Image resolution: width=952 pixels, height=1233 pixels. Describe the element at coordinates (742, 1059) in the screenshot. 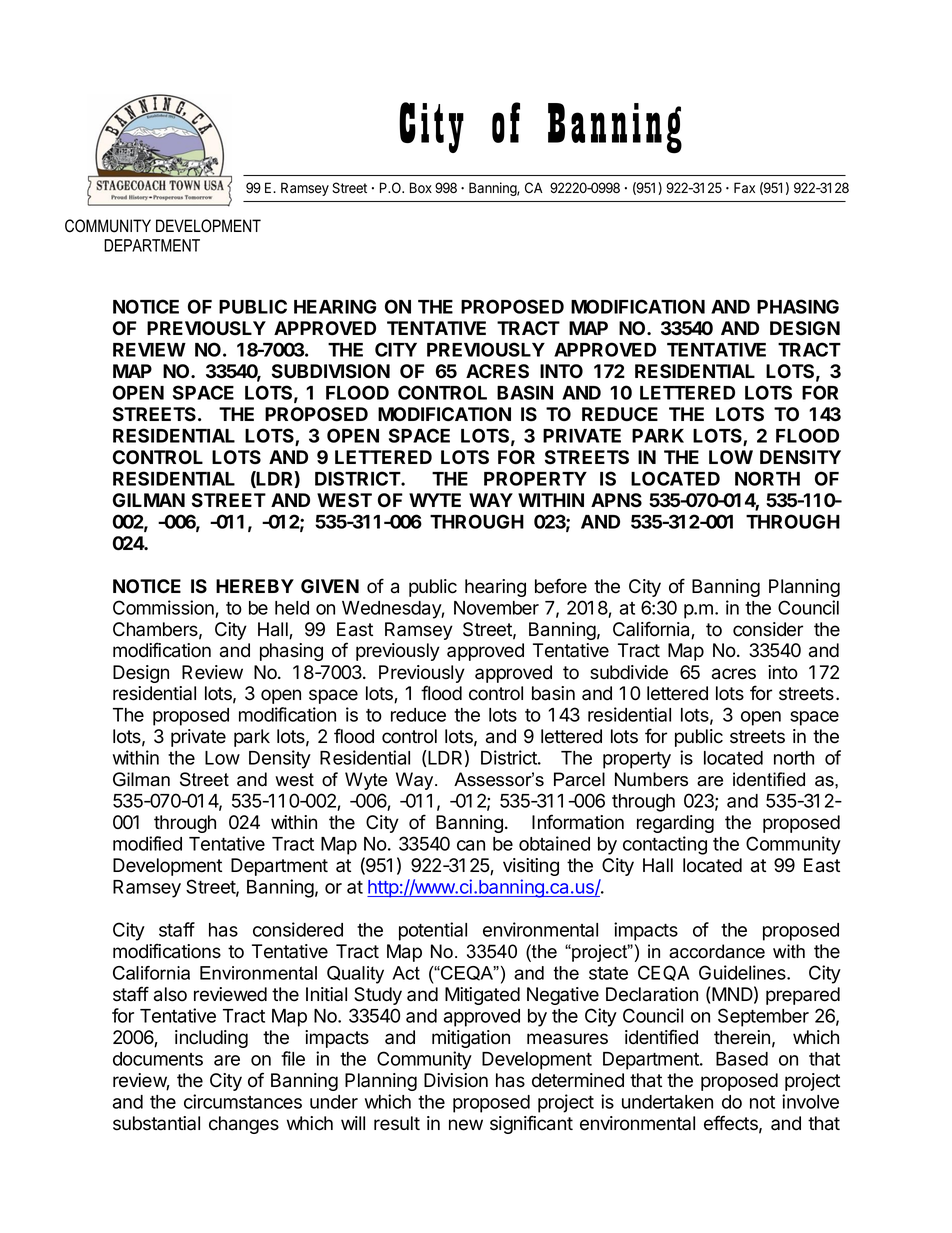

I see `Based` at that location.
